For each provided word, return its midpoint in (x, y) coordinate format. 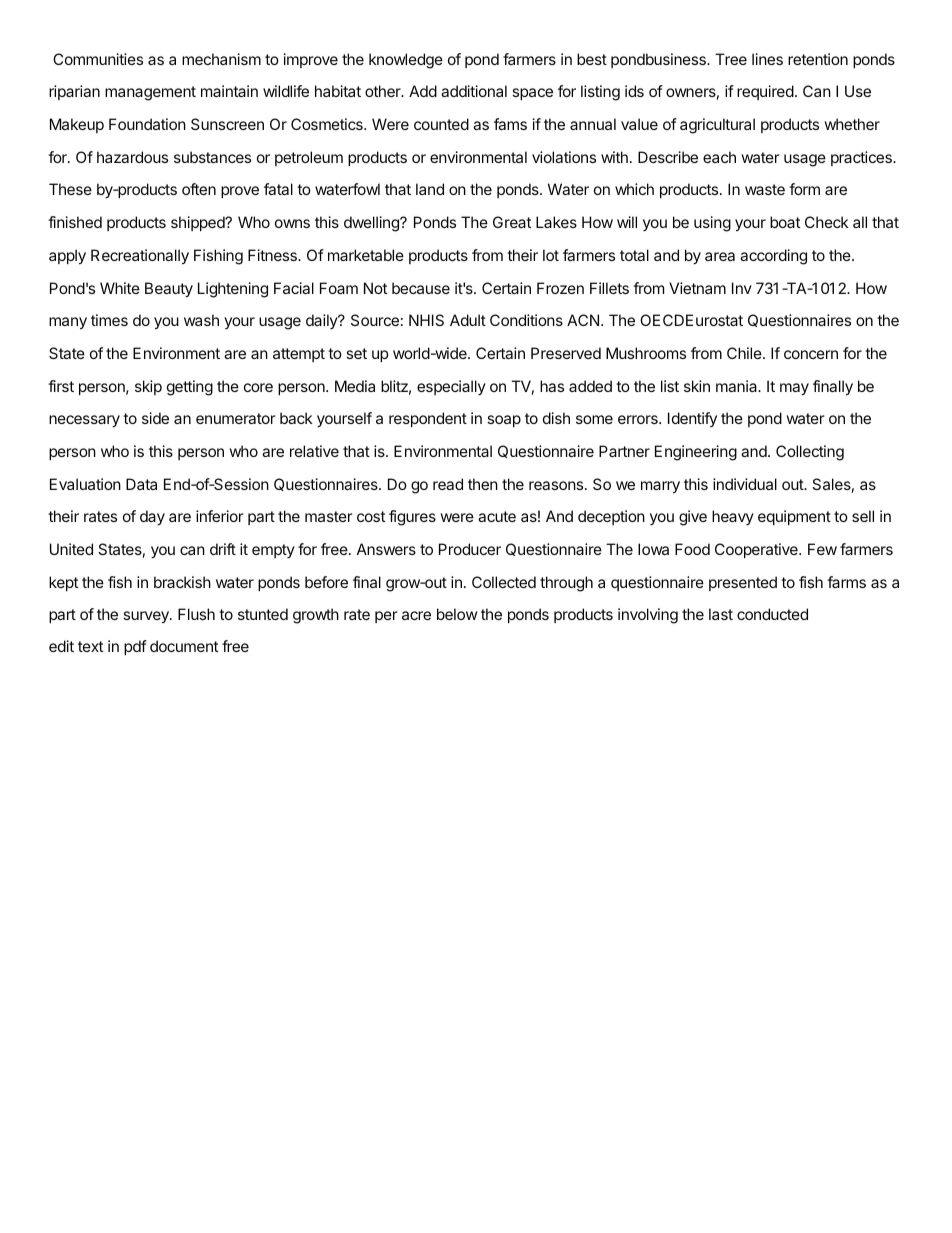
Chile (745, 353)
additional (474, 91)
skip (148, 387)
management (150, 93)
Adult (468, 320)
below (457, 614)
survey (147, 617)
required (765, 92)
